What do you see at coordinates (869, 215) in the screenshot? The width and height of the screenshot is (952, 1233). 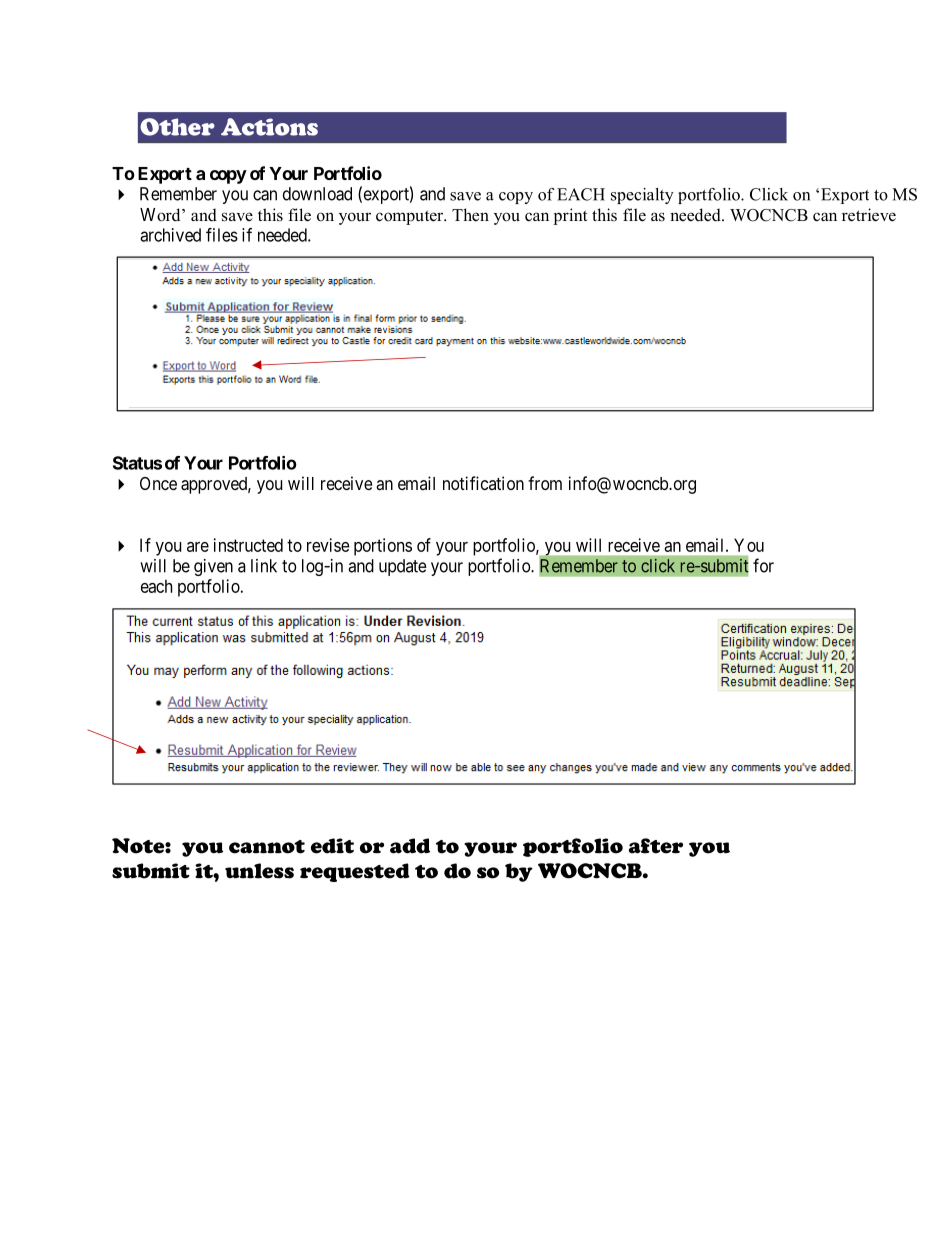 I see `retrieve` at bounding box center [869, 215].
